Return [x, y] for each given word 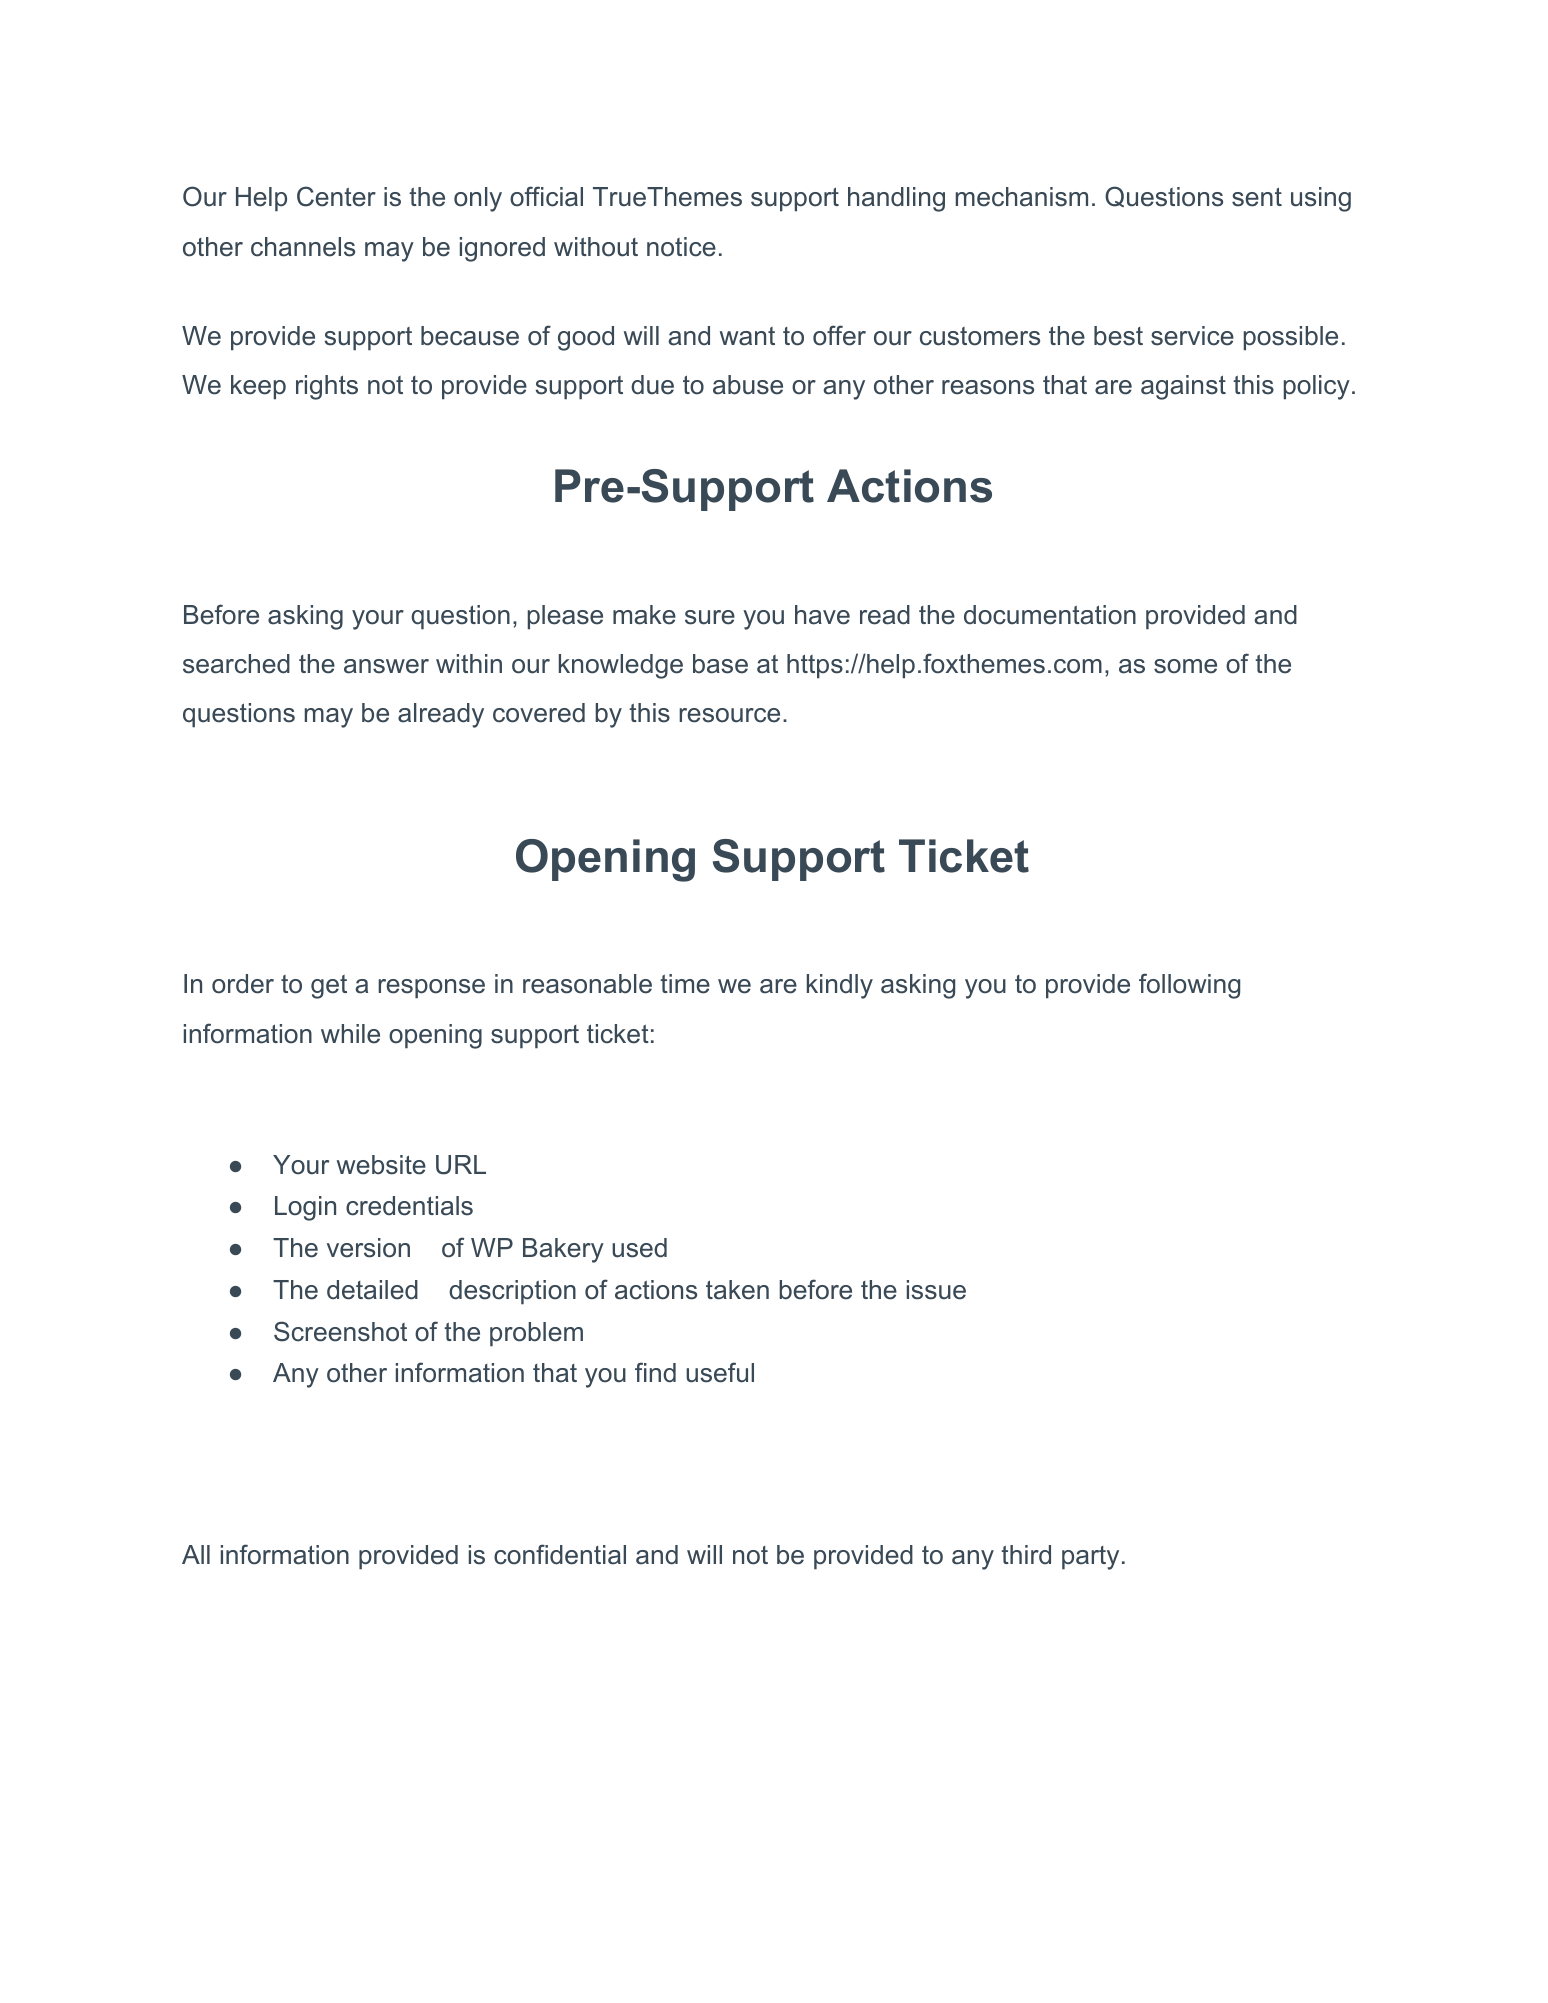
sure [710, 617]
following [1189, 986]
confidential [560, 1554]
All [196, 1554]
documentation [1050, 615]
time [685, 984]
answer [386, 666]
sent [1257, 197]
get [329, 987]
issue [936, 1290]
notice [681, 247]
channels [303, 247]
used [639, 1248]
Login [305, 1208]
